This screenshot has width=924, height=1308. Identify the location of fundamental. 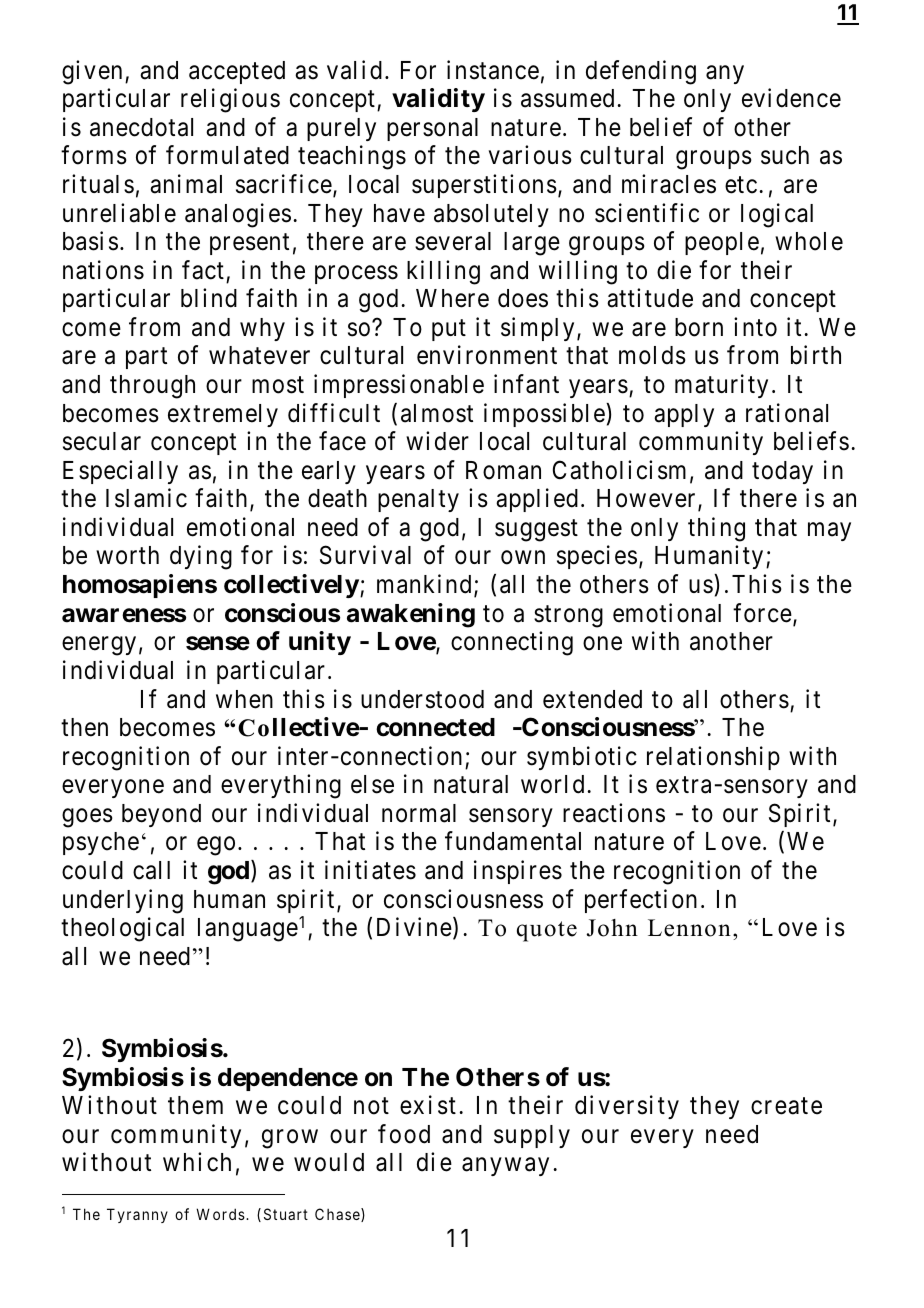
(513, 841).
